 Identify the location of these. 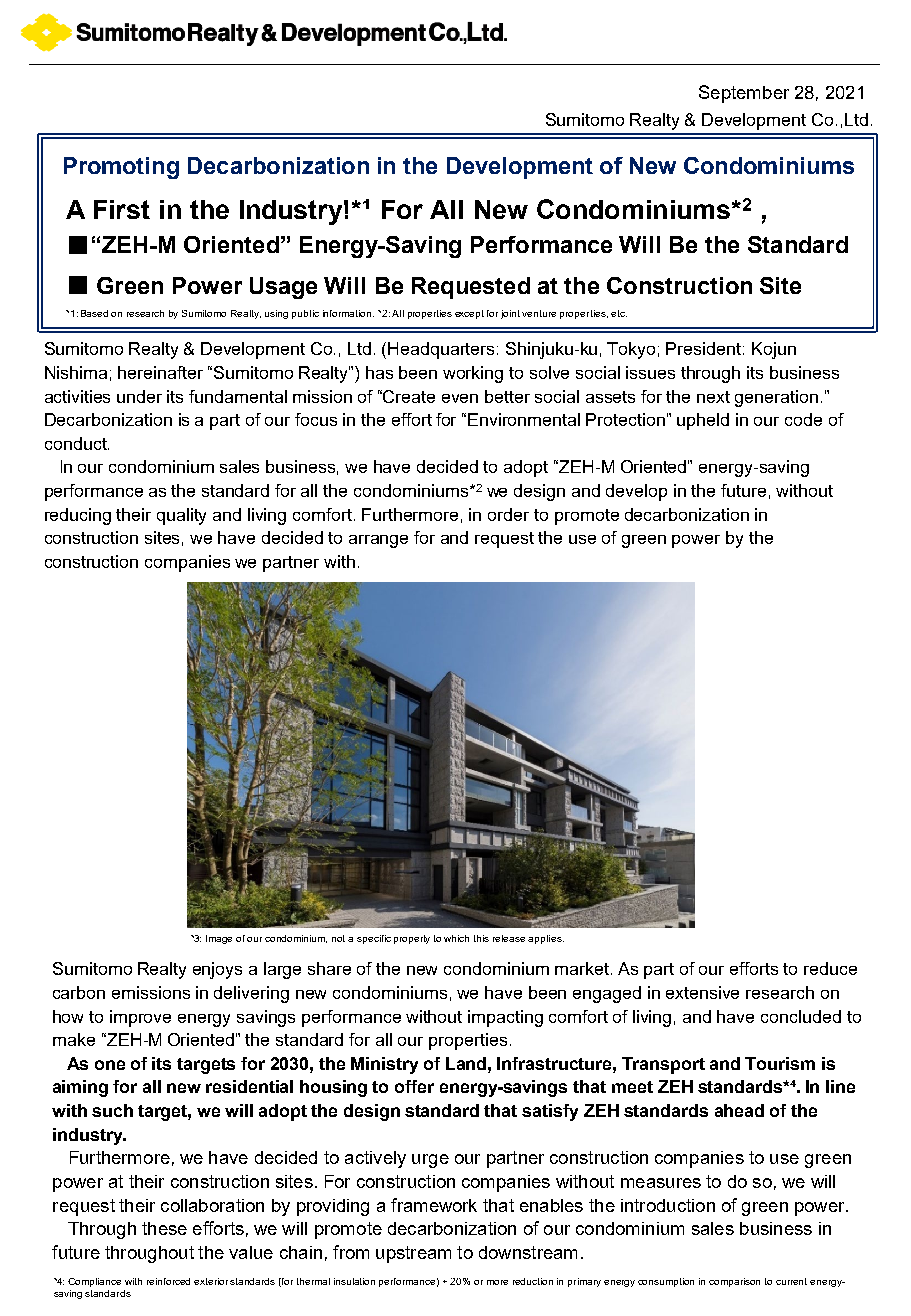
(164, 1228).
